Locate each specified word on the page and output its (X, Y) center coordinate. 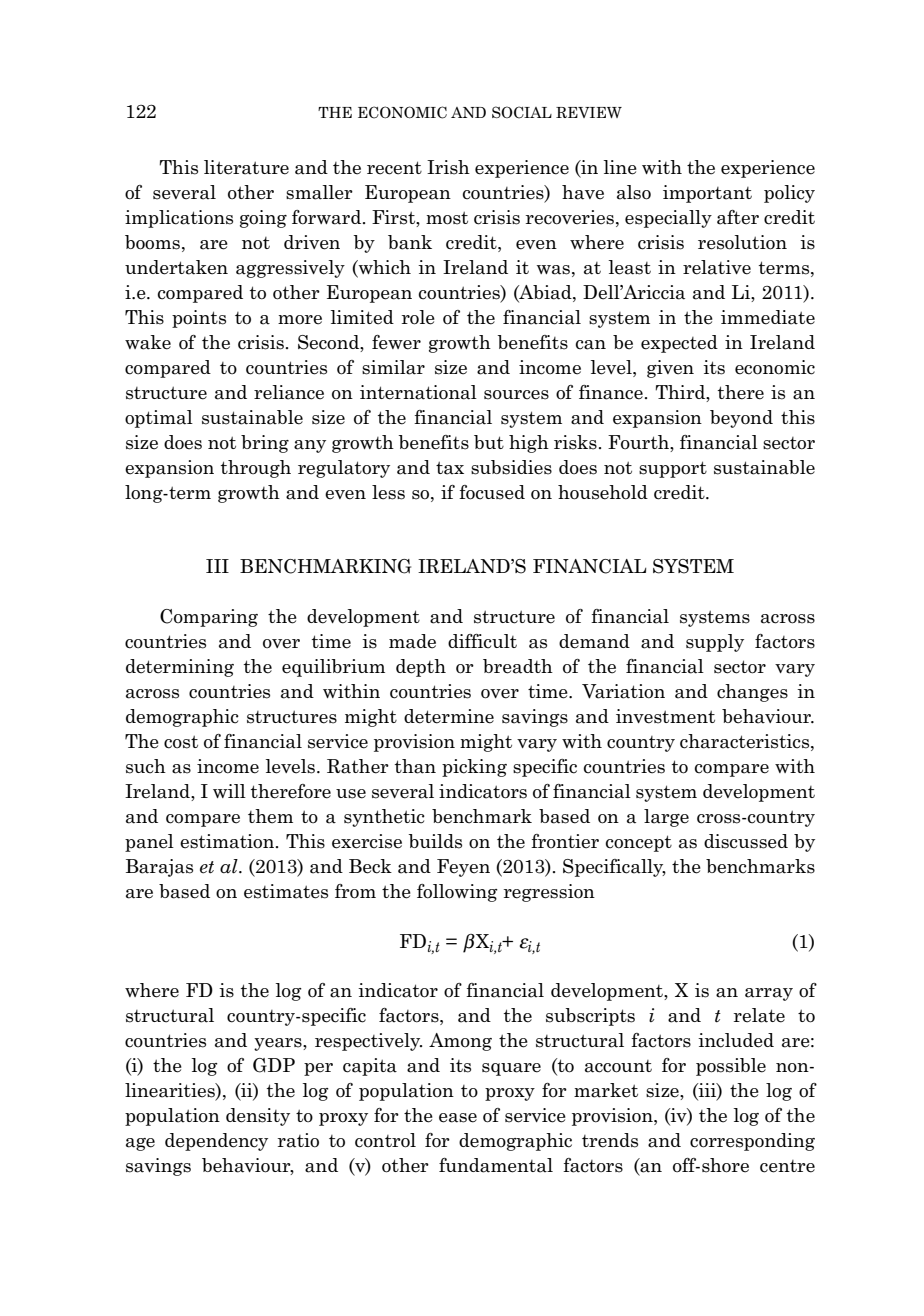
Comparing (209, 618)
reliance (289, 392)
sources (516, 395)
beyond (741, 419)
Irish (448, 167)
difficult (482, 641)
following (457, 893)
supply (715, 643)
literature (246, 167)
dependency (216, 1142)
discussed (746, 841)
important (707, 194)
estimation (228, 841)
